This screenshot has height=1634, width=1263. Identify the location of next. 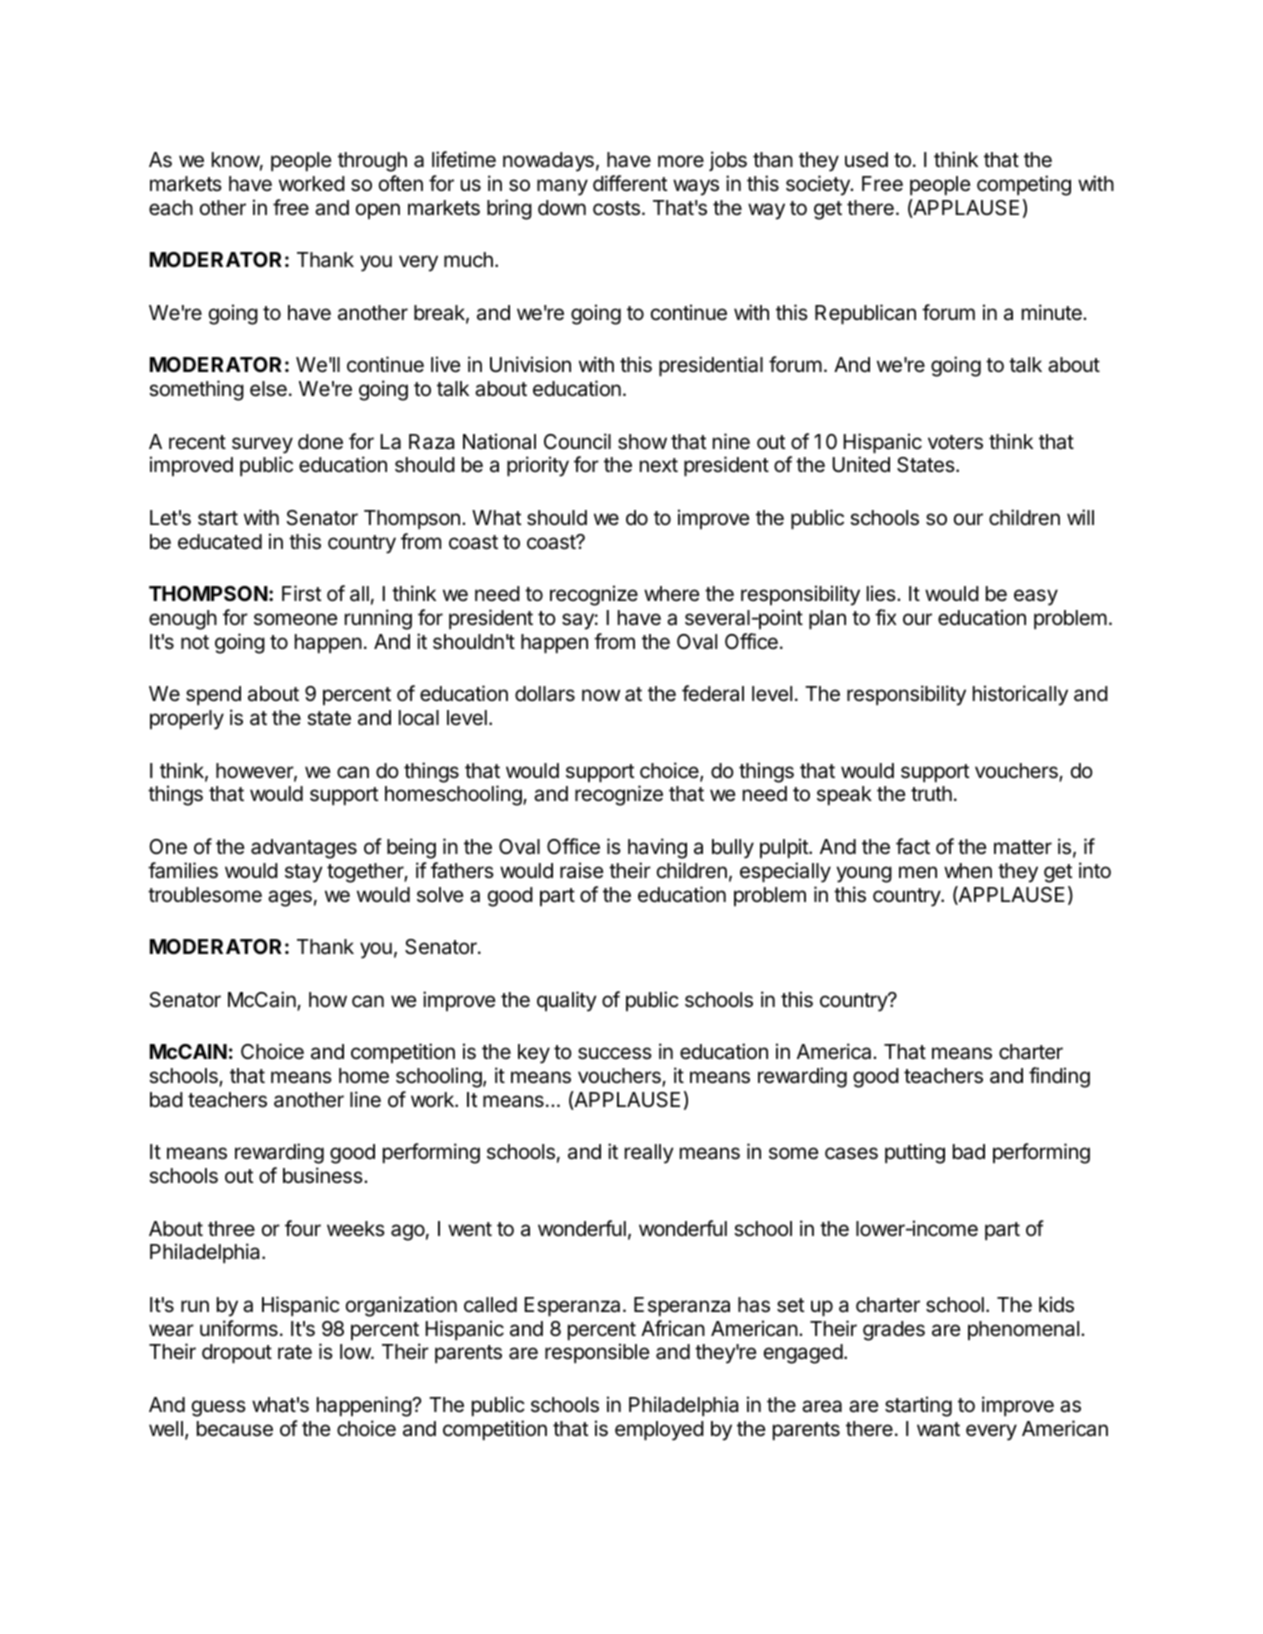
(659, 465).
